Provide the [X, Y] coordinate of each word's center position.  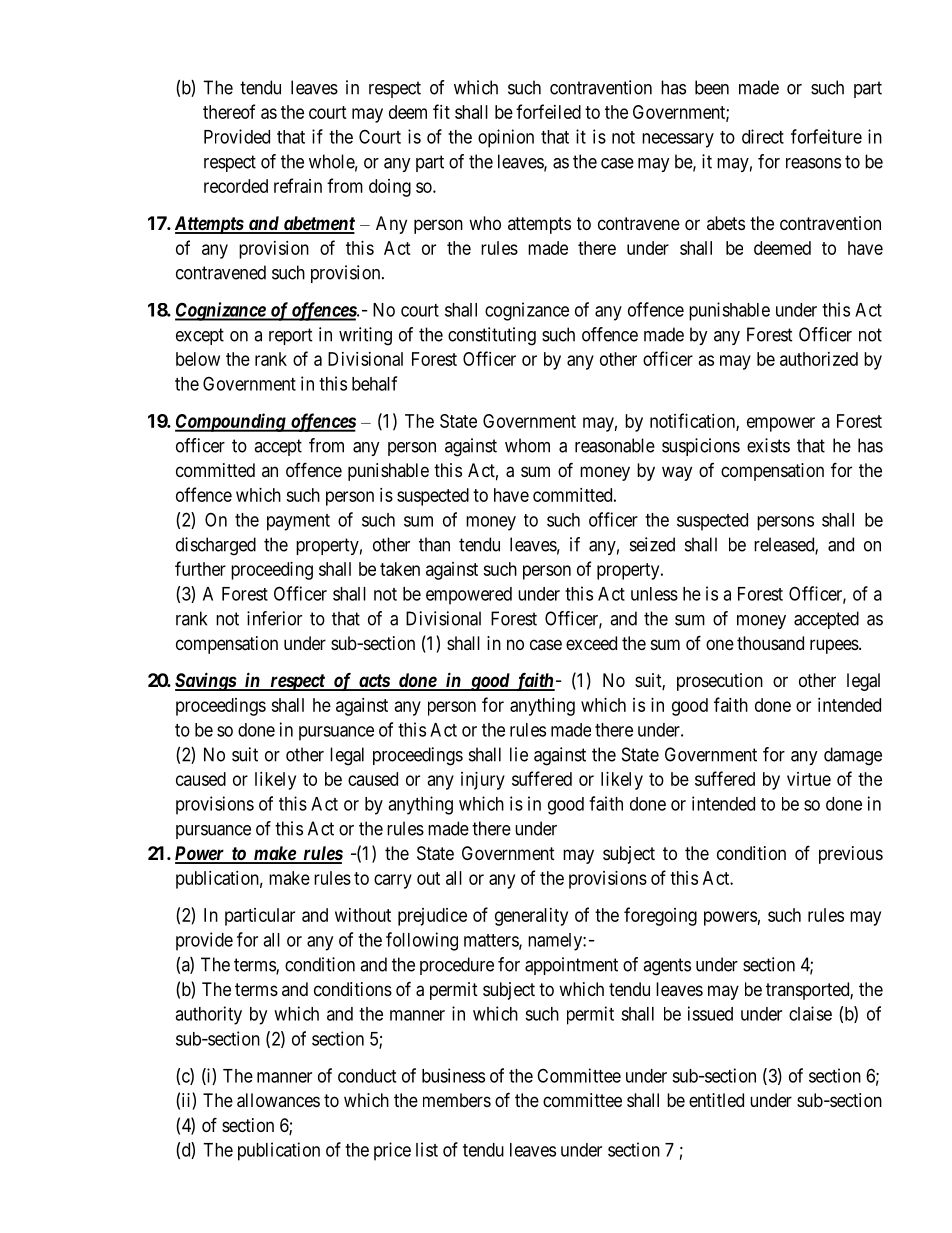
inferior [274, 618]
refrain [298, 185]
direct [763, 136]
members [457, 1100]
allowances [278, 1100]
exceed [591, 643]
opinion [506, 138]
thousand [770, 643]
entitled [716, 1100]
